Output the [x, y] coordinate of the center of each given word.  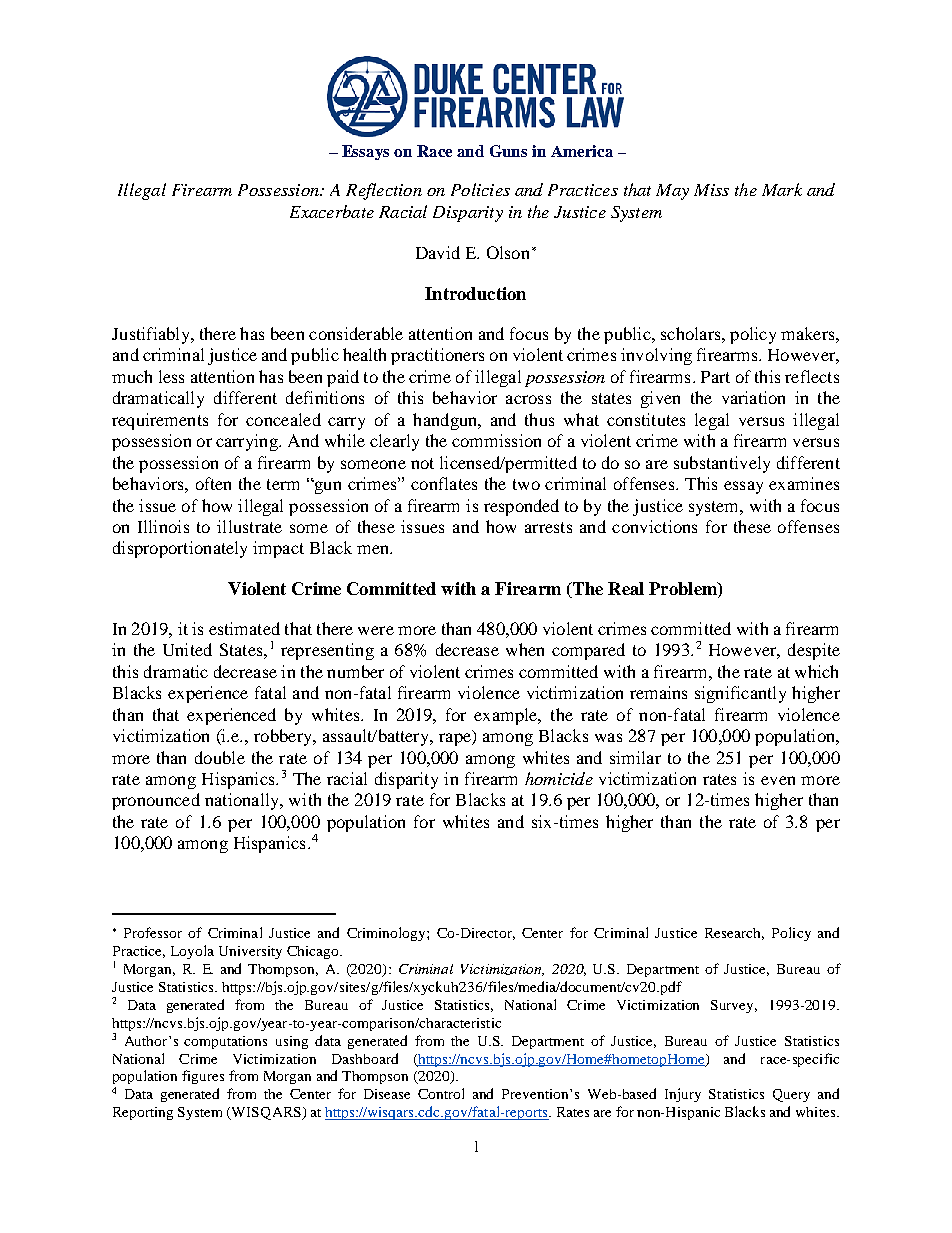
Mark [782, 189]
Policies [480, 189]
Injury [683, 1095]
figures [203, 1077]
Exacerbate [332, 211]
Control [441, 1093]
